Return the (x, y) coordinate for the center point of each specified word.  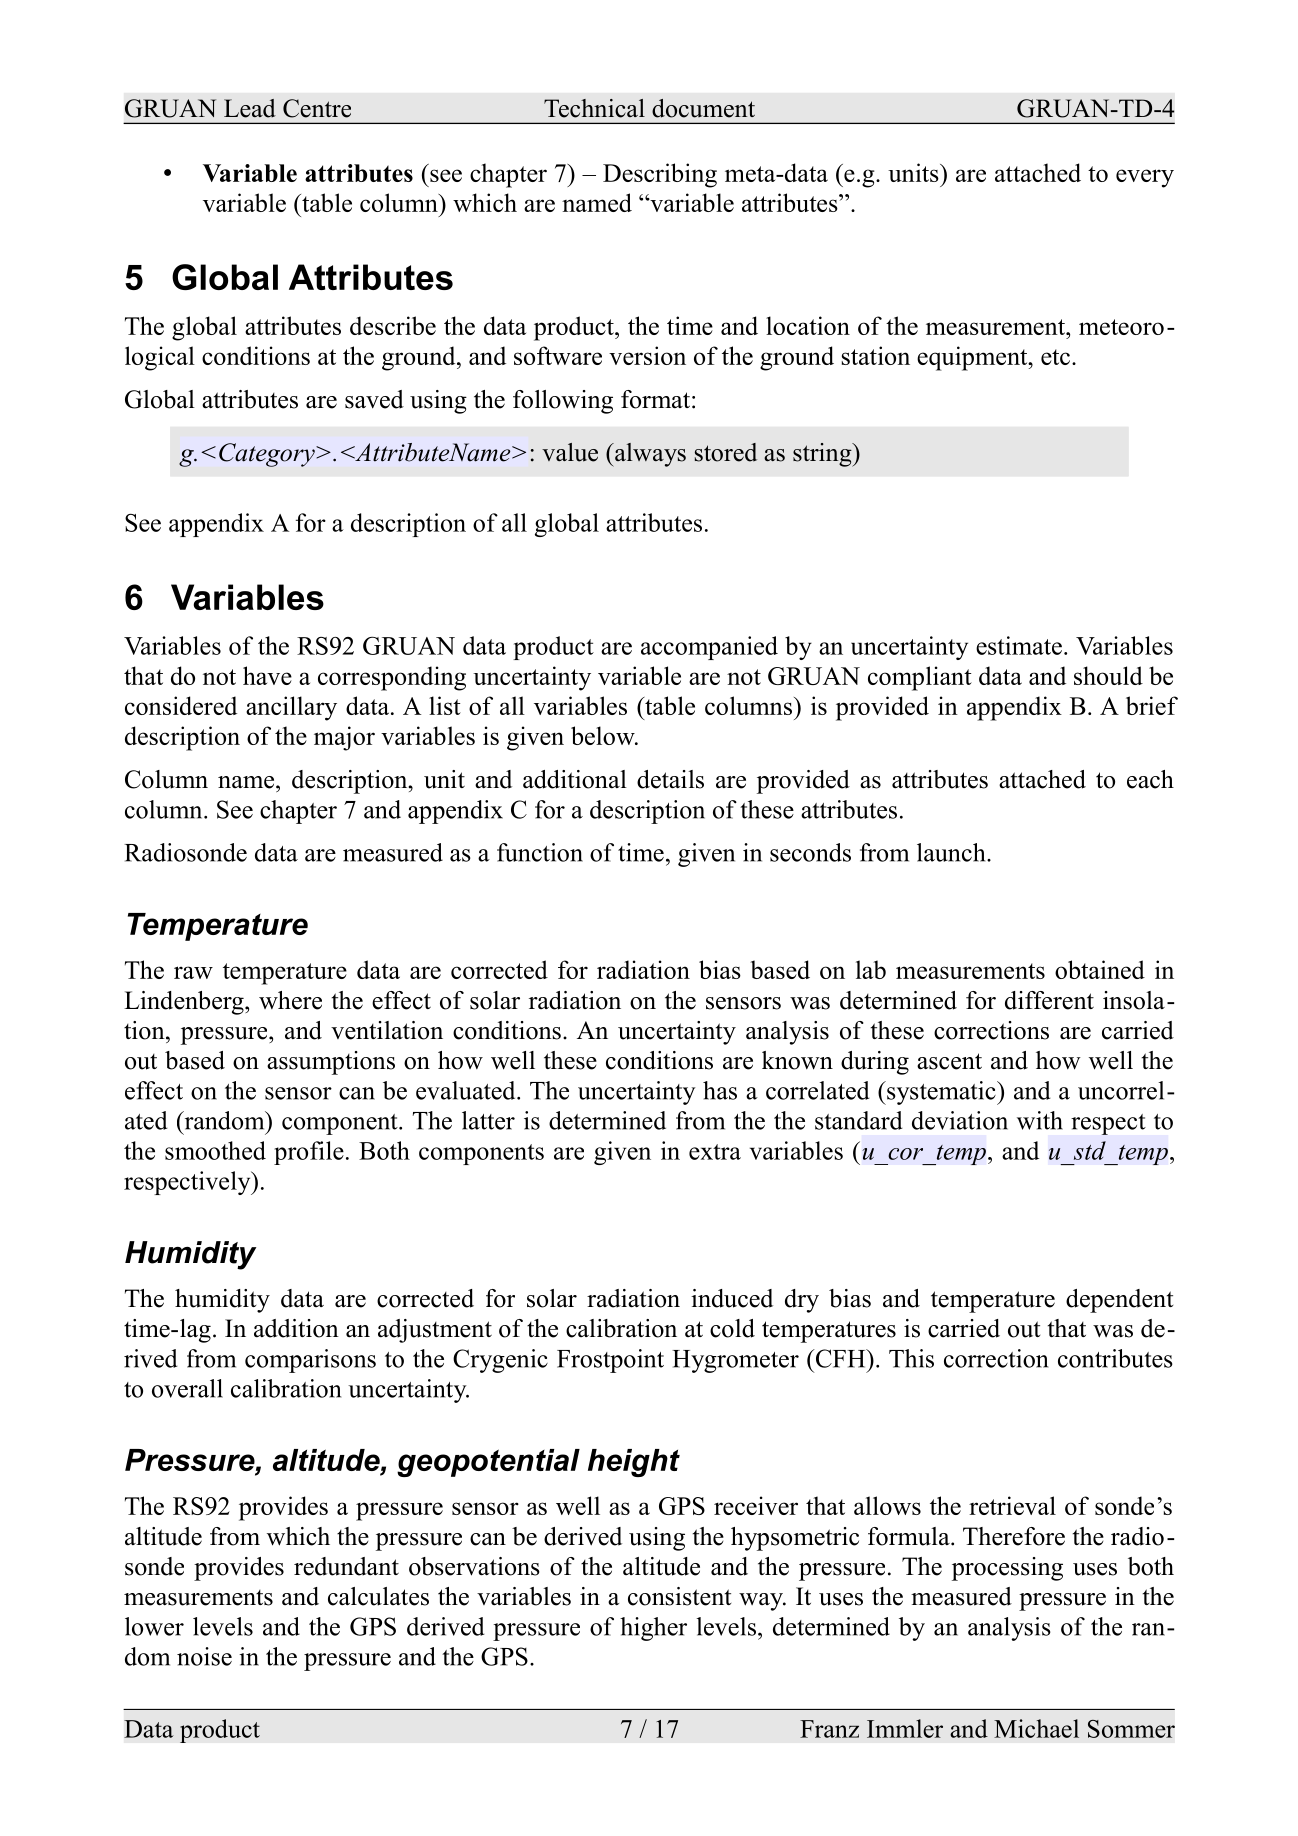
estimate (1019, 645)
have (267, 675)
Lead (250, 108)
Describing (660, 175)
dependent (1119, 1301)
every (1145, 178)
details (670, 779)
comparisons (310, 1361)
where (290, 1000)
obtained (1100, 969)
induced (732, 1298)
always (649, 455)
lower (154, 1626)
